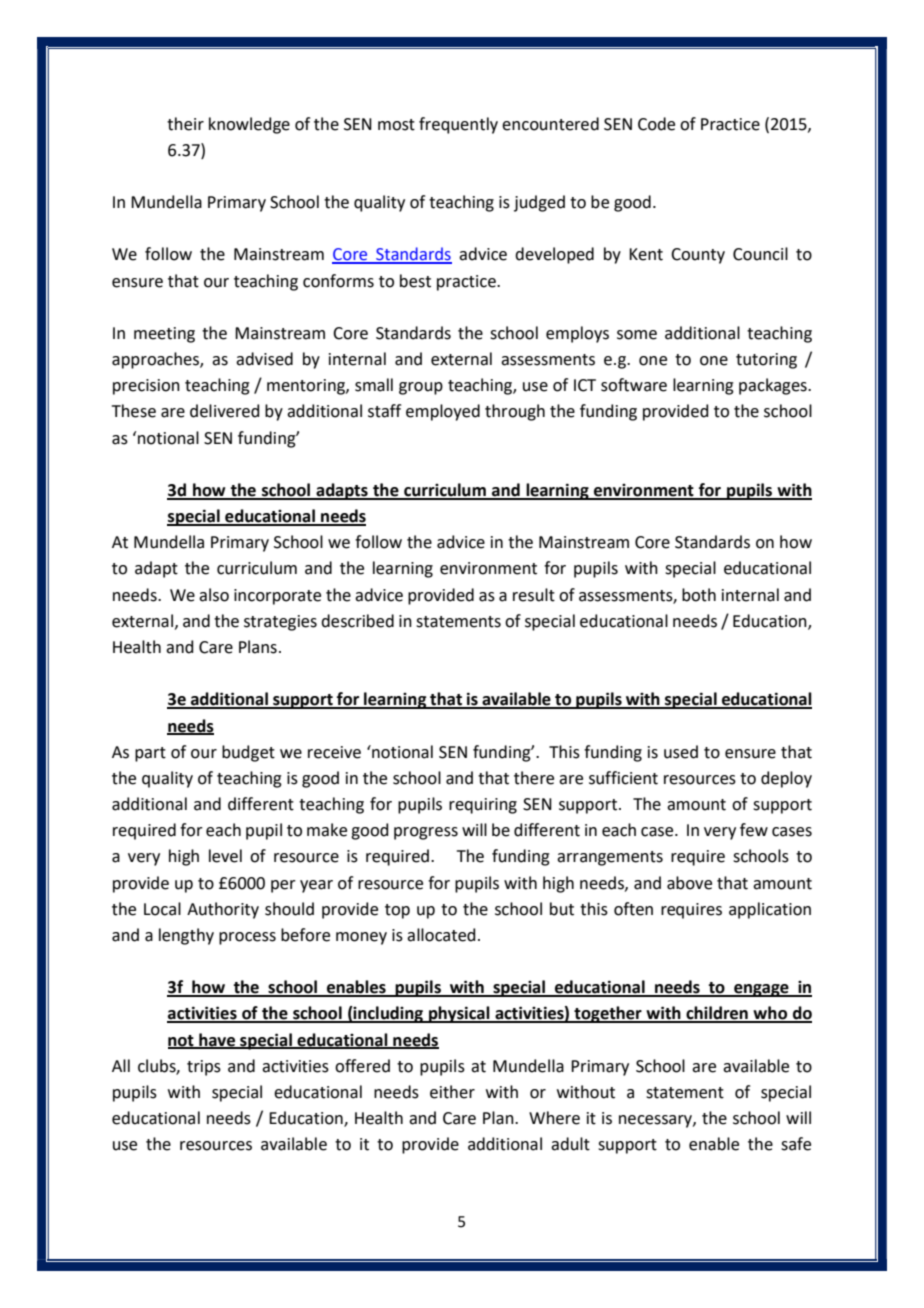  Describe the element at coordinates (689, 883) in the image. I see `above` at that location.
